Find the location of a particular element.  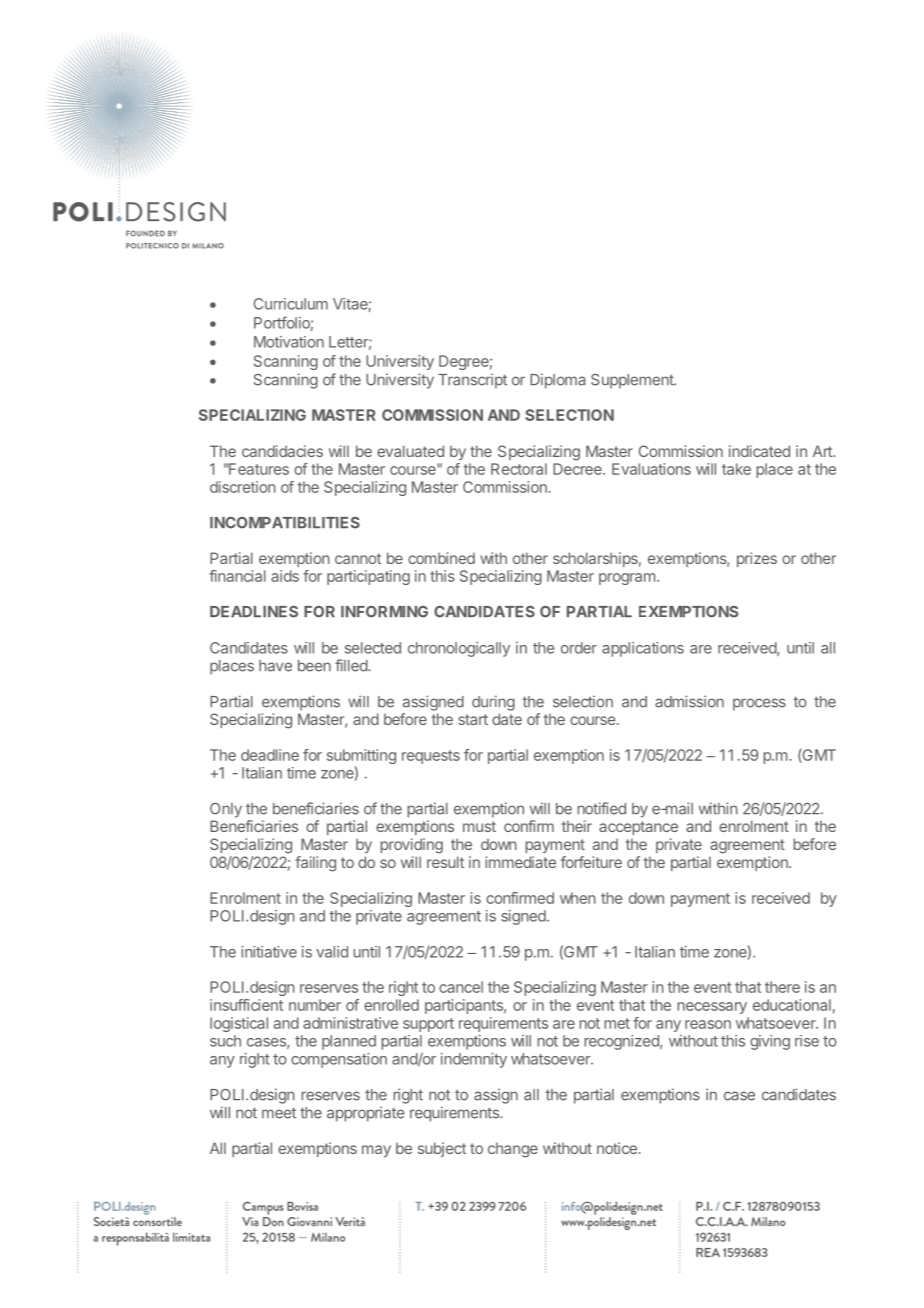

immediate is located at coordinates (520, 862).
